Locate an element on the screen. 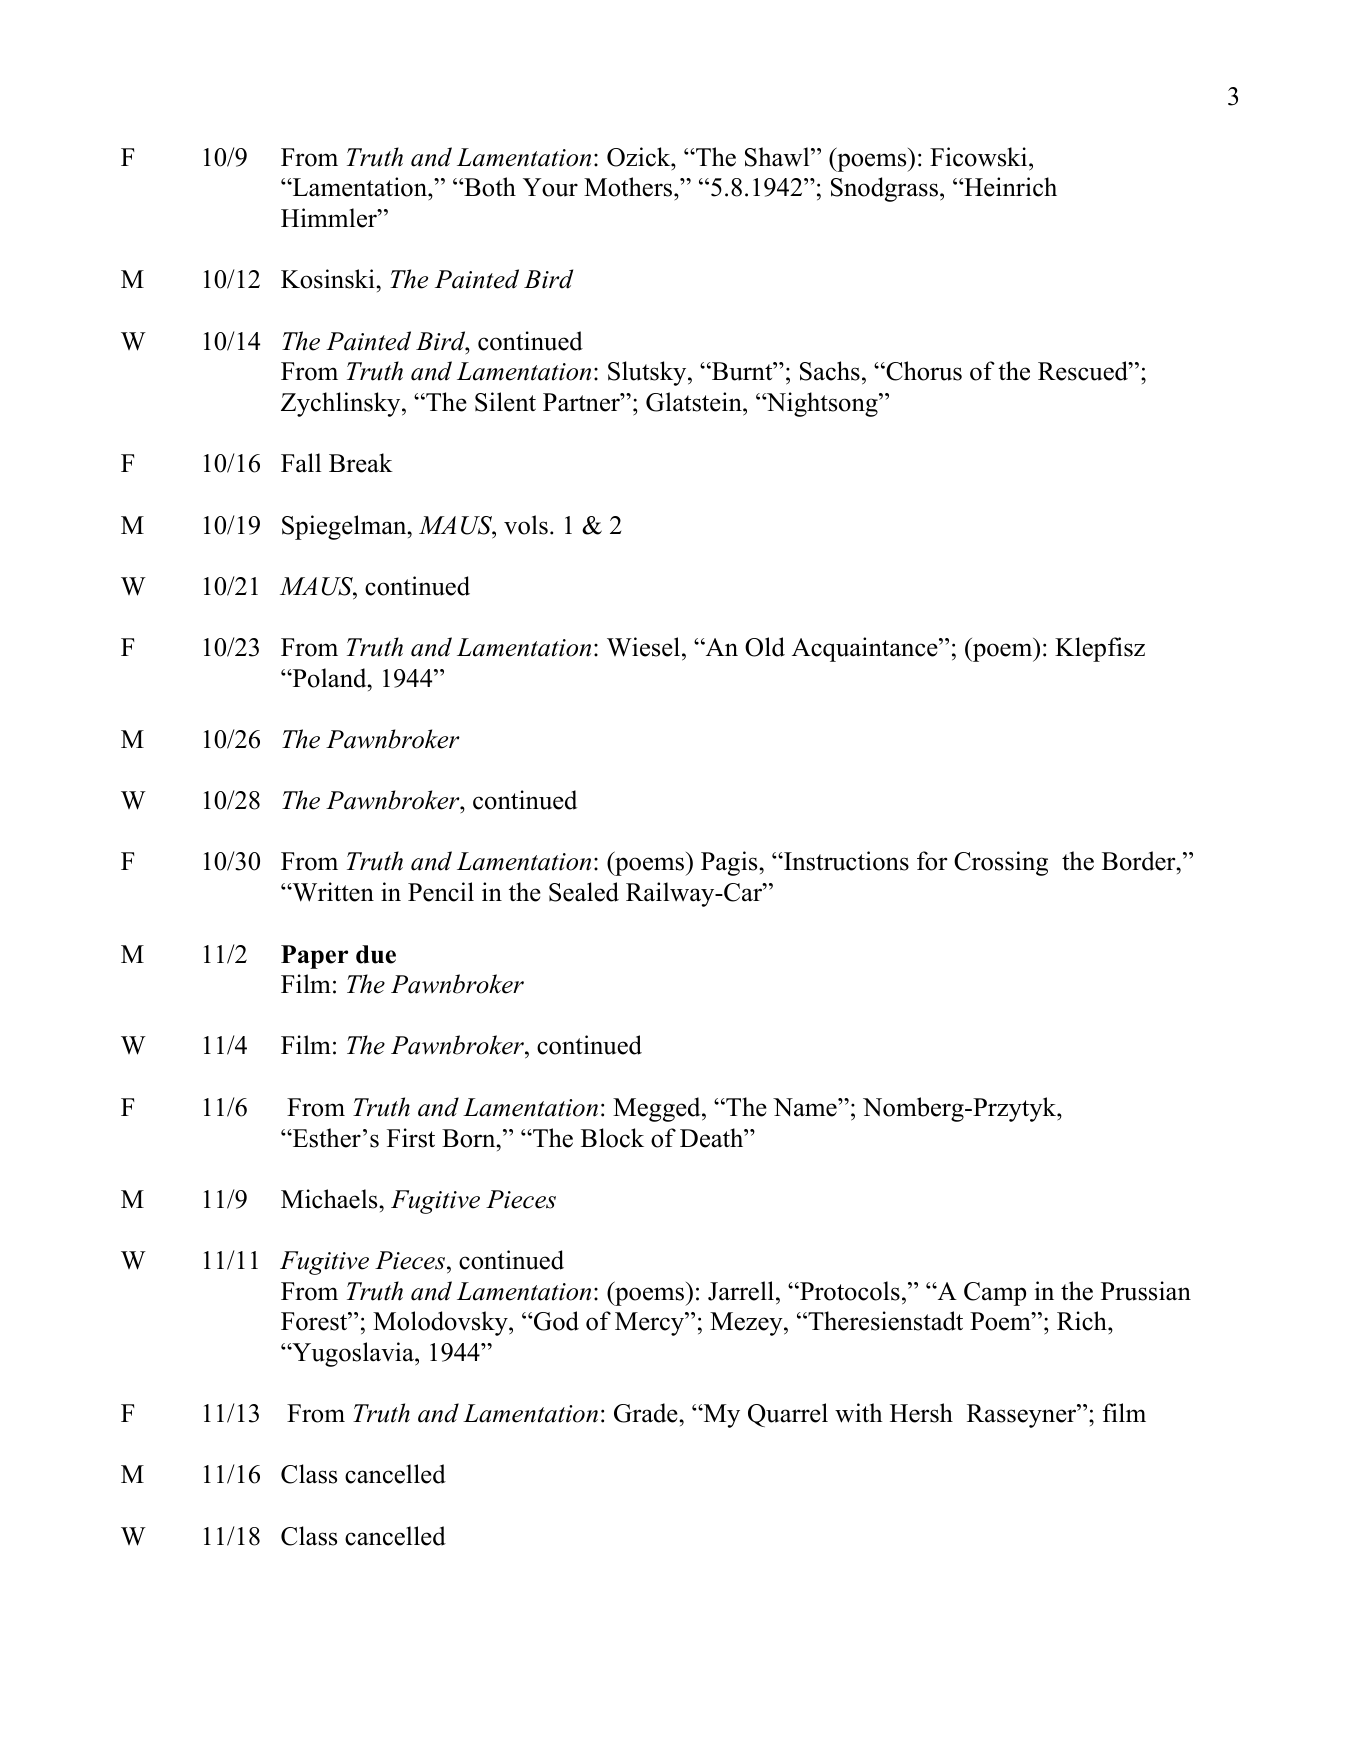  Camp is located at coordinates (995, 1294).
